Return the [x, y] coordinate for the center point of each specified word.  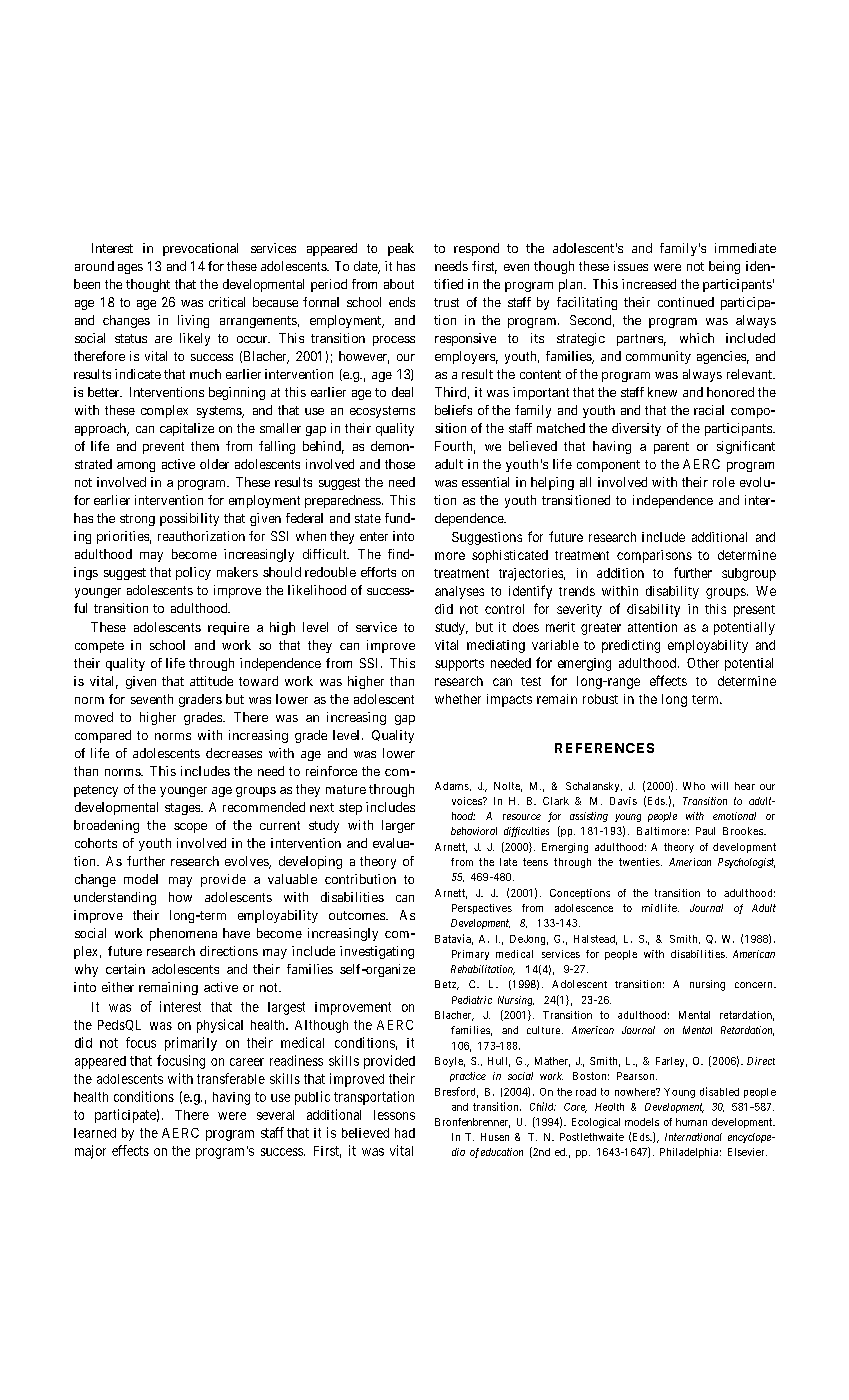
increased [649, 284]
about [399, 284]
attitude [211, 681]
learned [95, 1133]
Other [703, 663]
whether [458, 699]
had [405, 1133]
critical [227, 302]
